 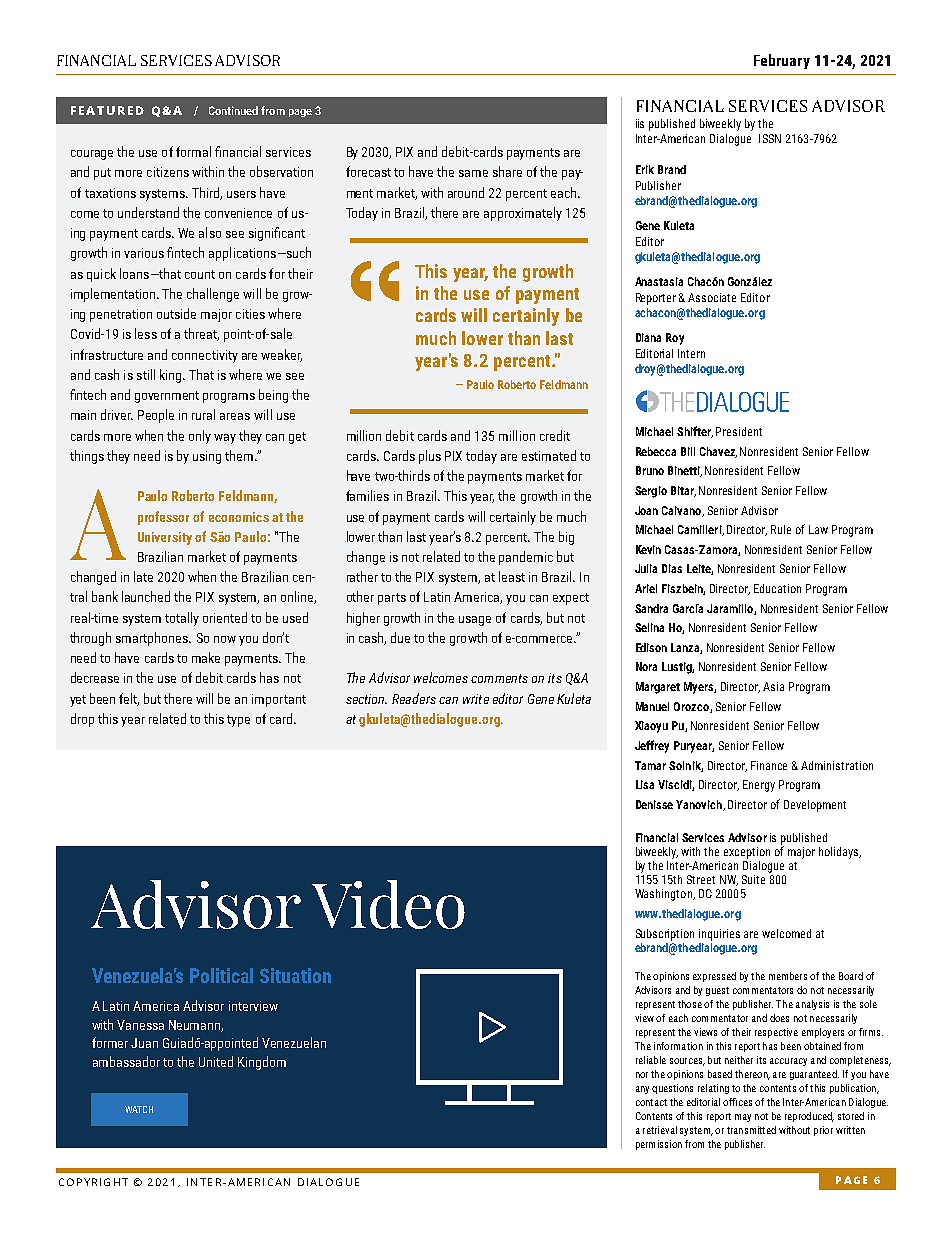 I want to click on plus, so click(x=430, y=457).
